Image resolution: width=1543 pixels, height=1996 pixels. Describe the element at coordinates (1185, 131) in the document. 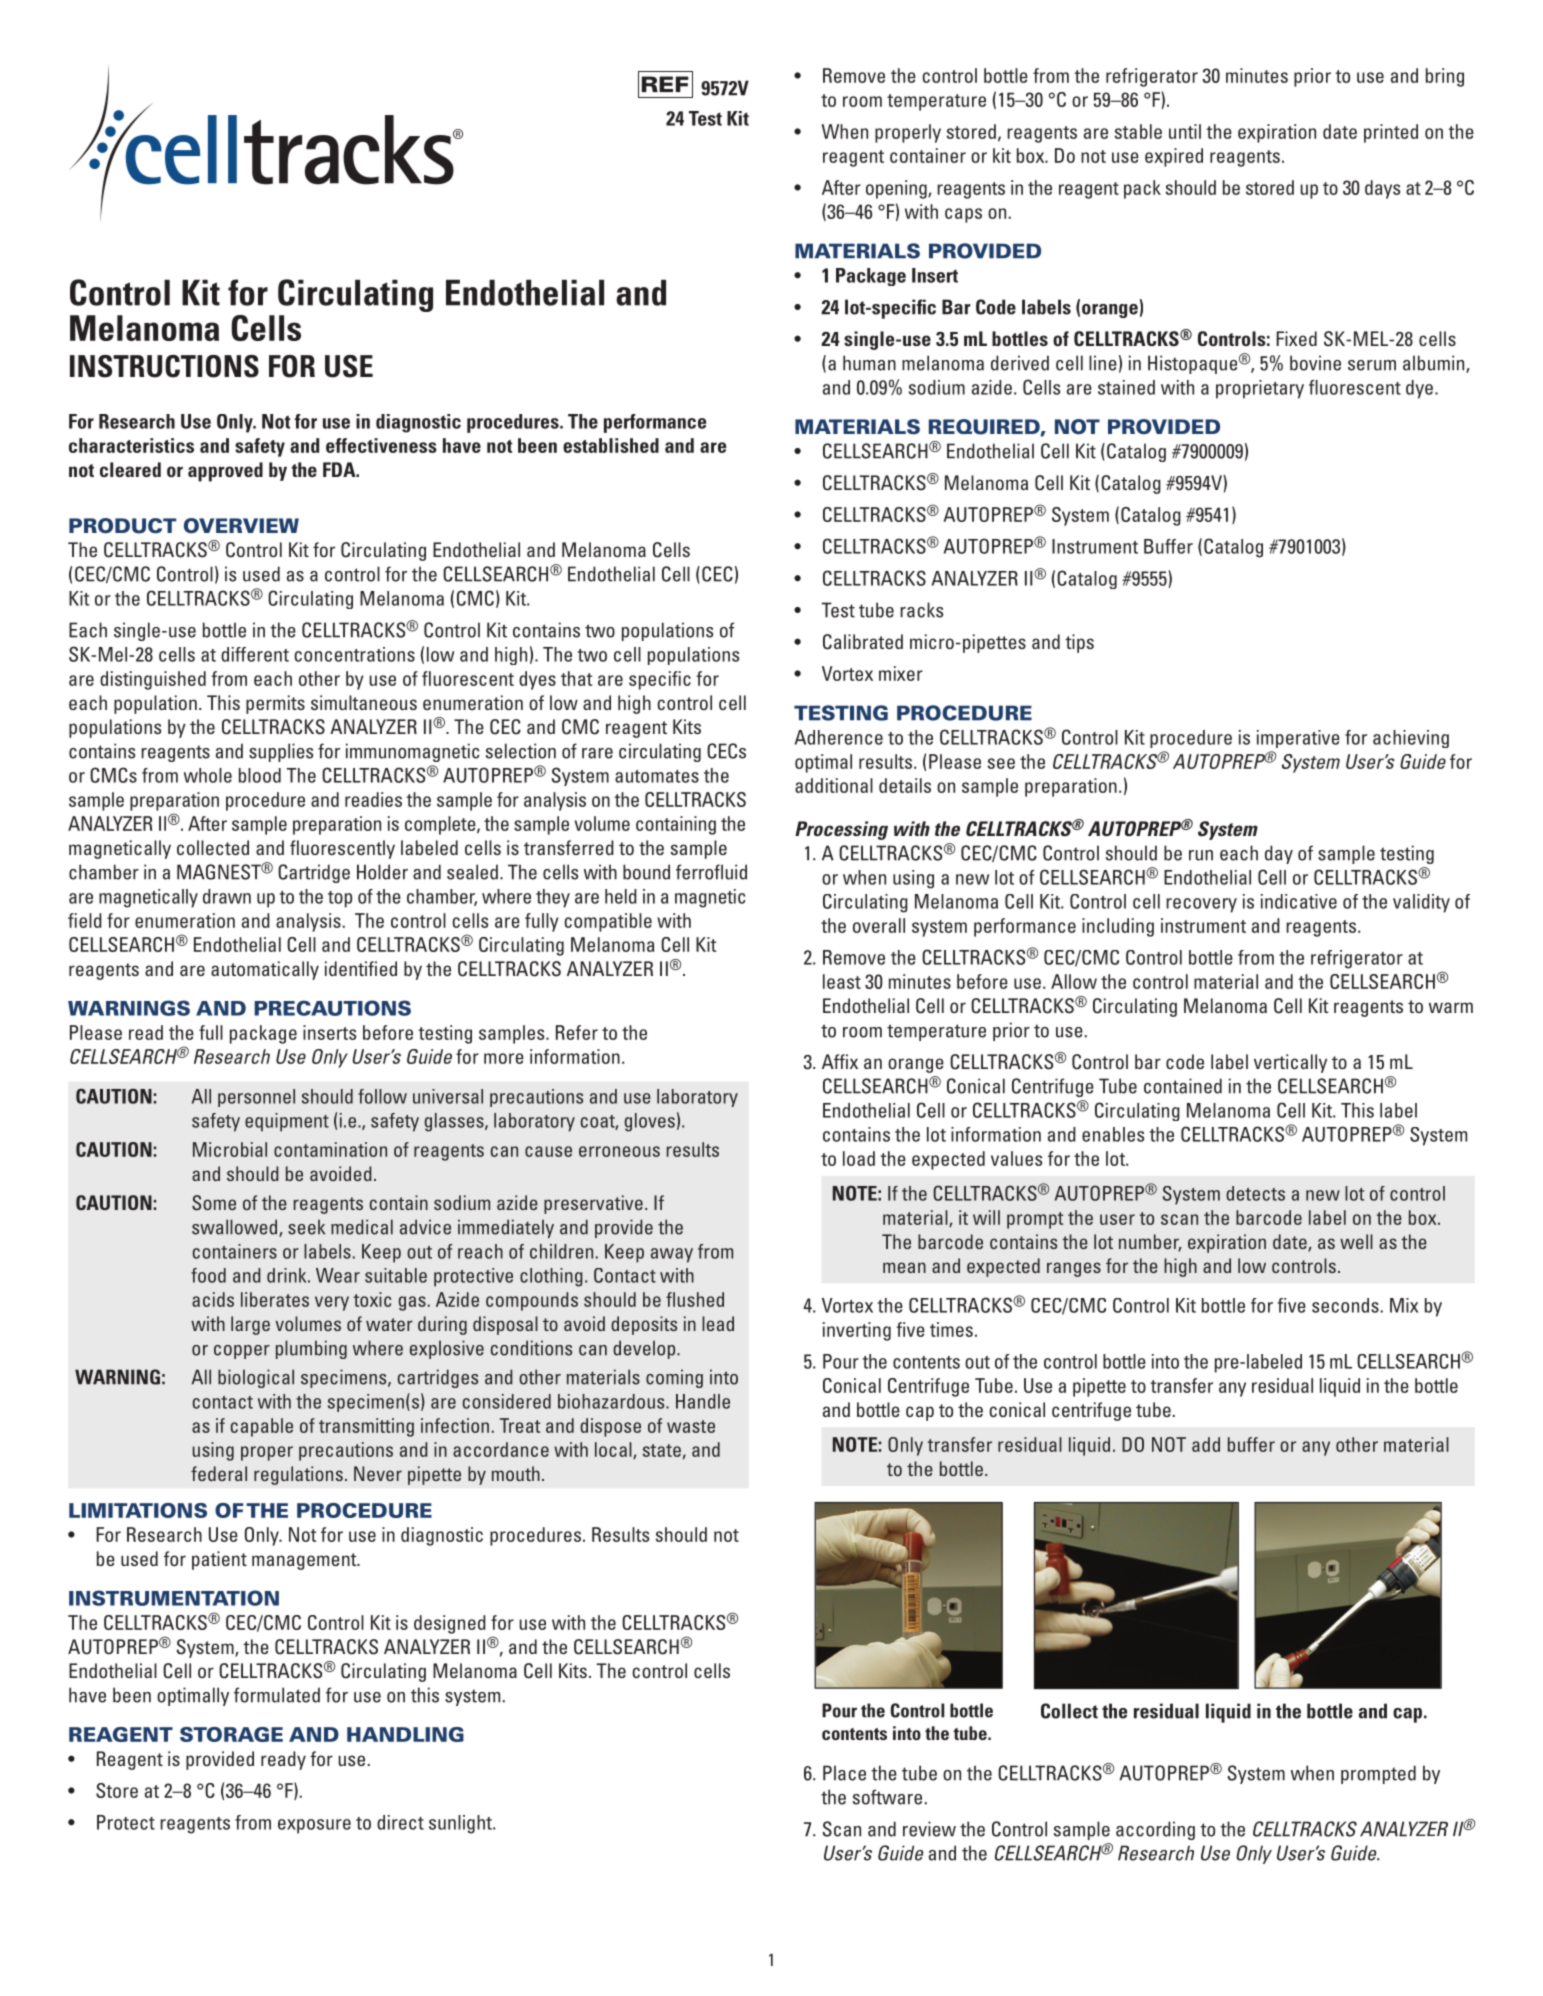

I see `until` at that location.
